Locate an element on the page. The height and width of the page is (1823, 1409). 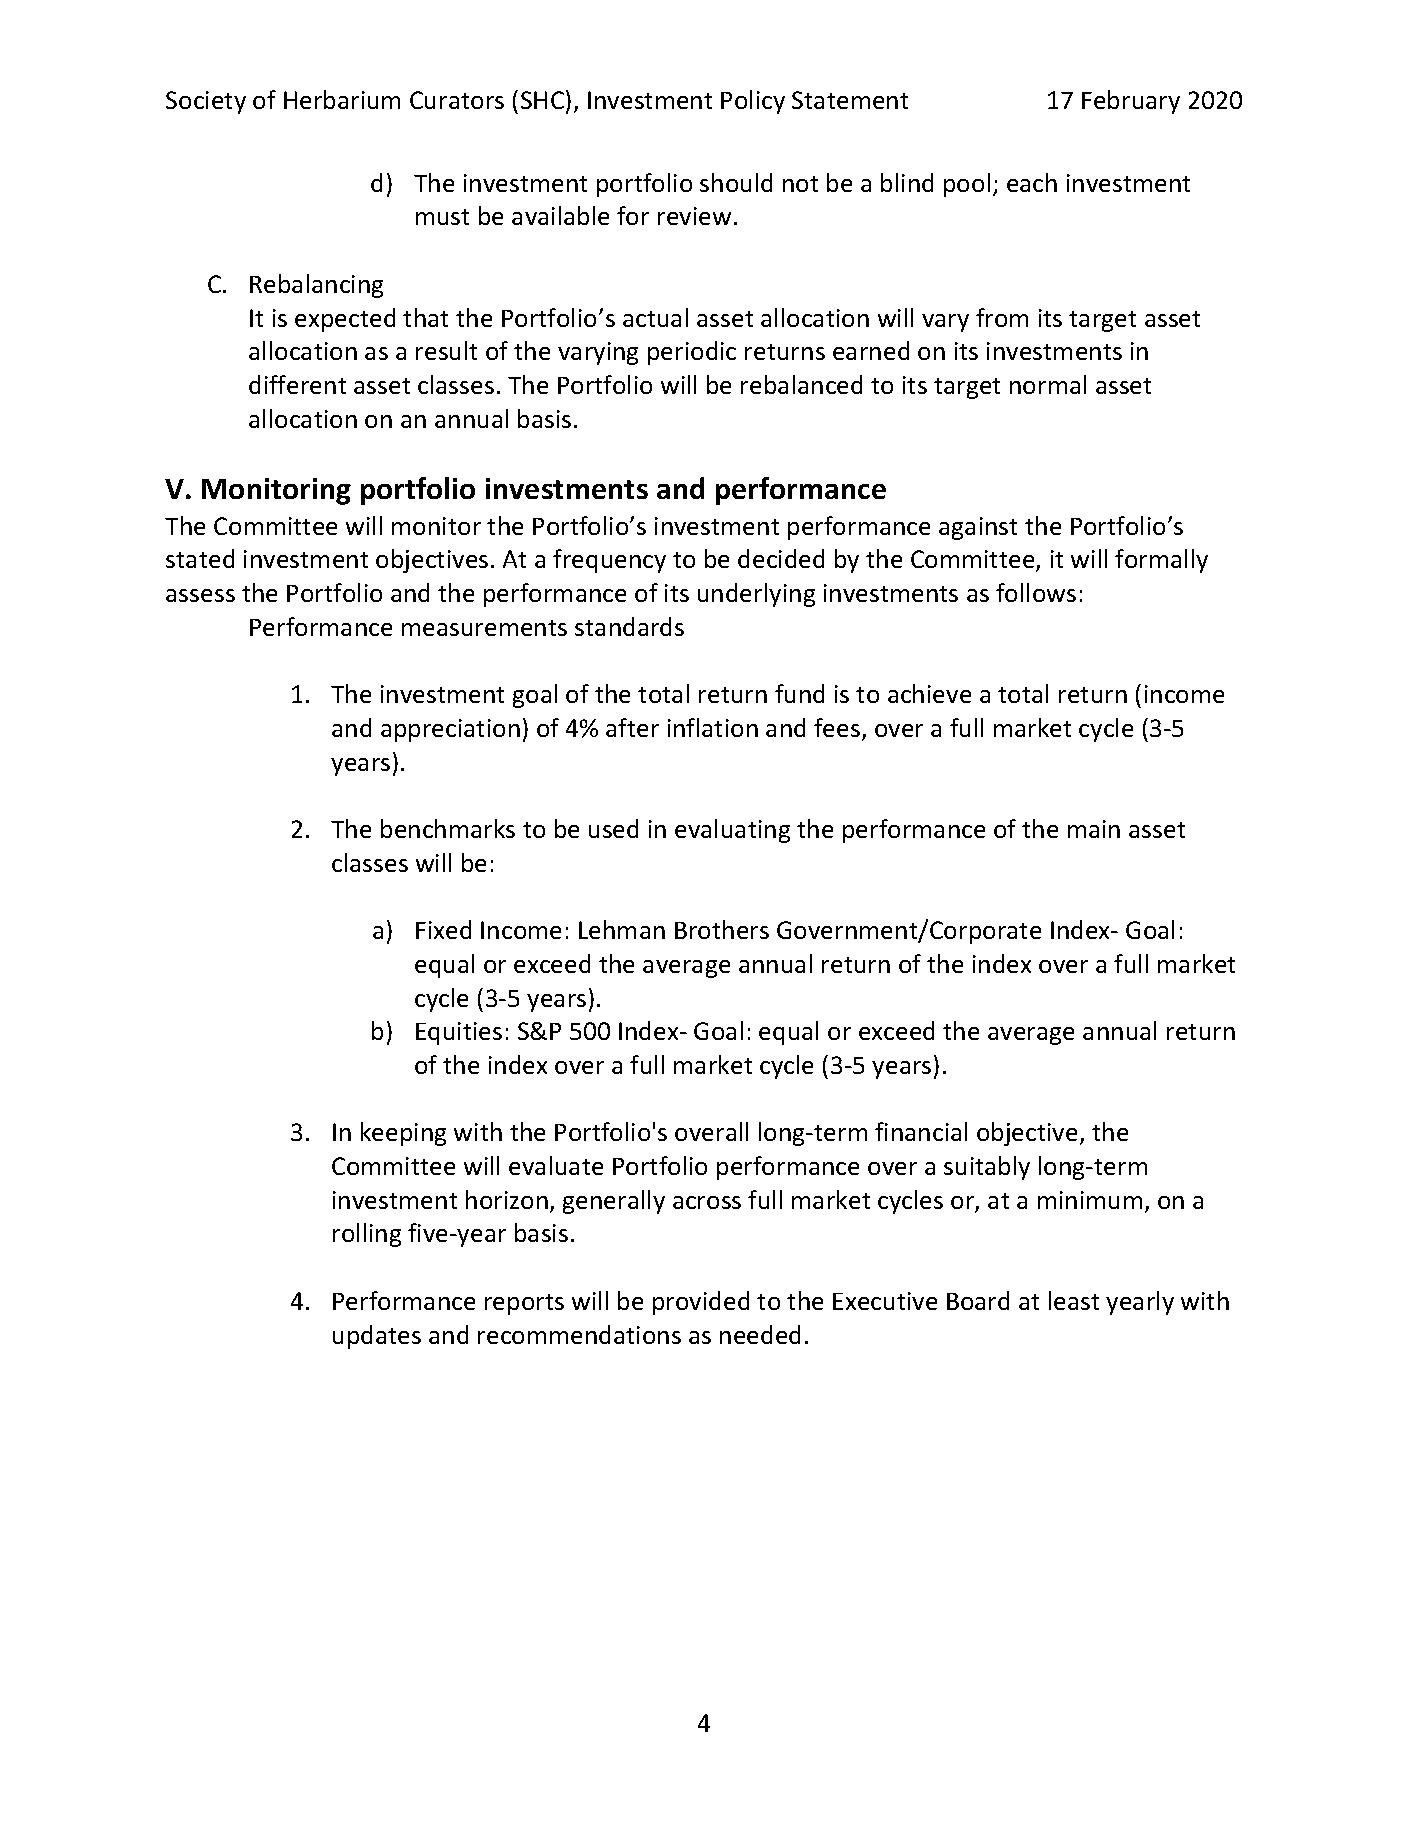
Policy is located at coordinates (753, 102).
